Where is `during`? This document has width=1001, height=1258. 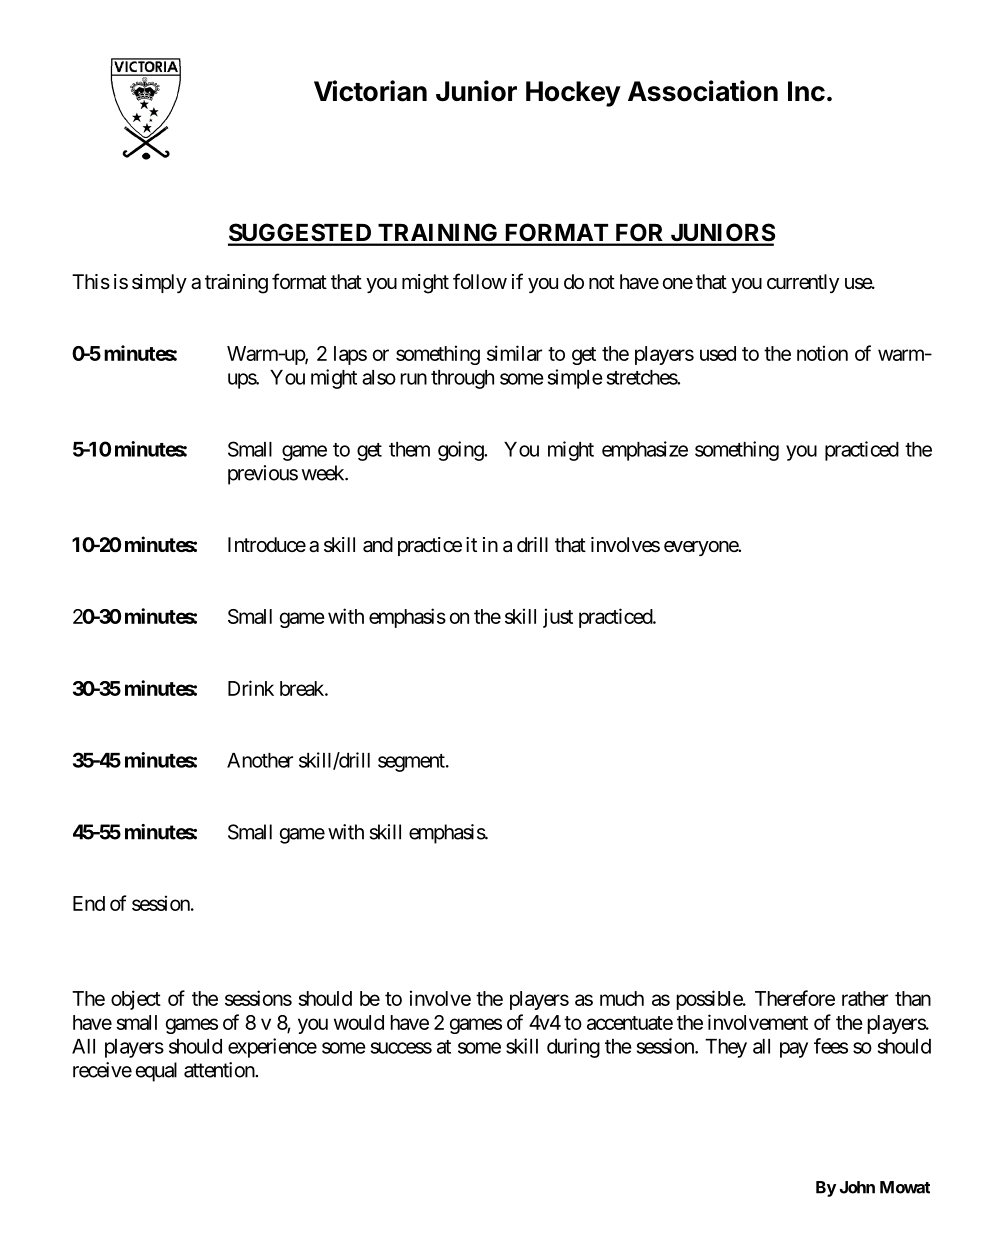
during is located at coordinates (573, 1048).
